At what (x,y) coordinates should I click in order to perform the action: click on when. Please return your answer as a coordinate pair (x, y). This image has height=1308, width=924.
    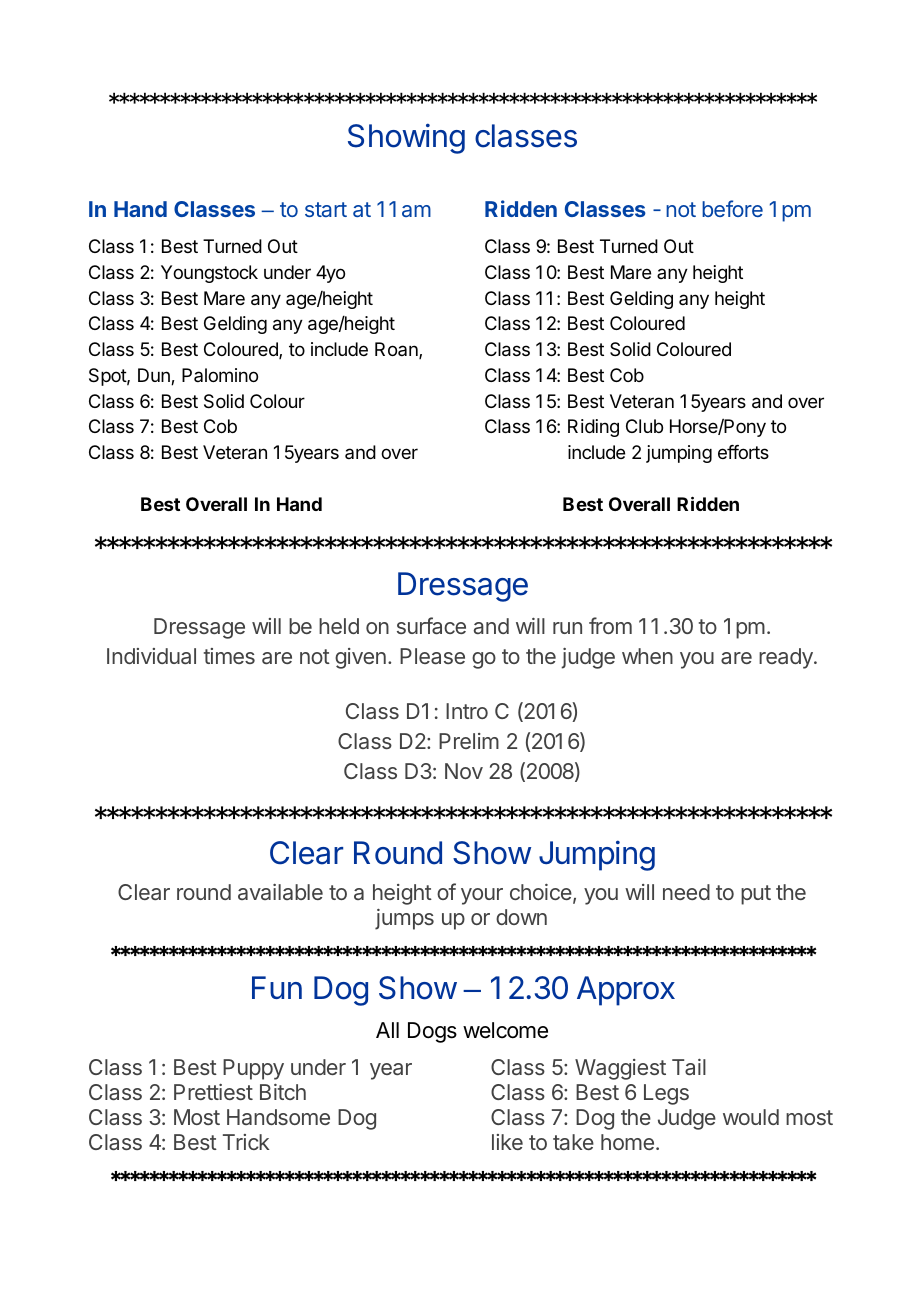
    Looking at the image, I should click on (647, 656).
